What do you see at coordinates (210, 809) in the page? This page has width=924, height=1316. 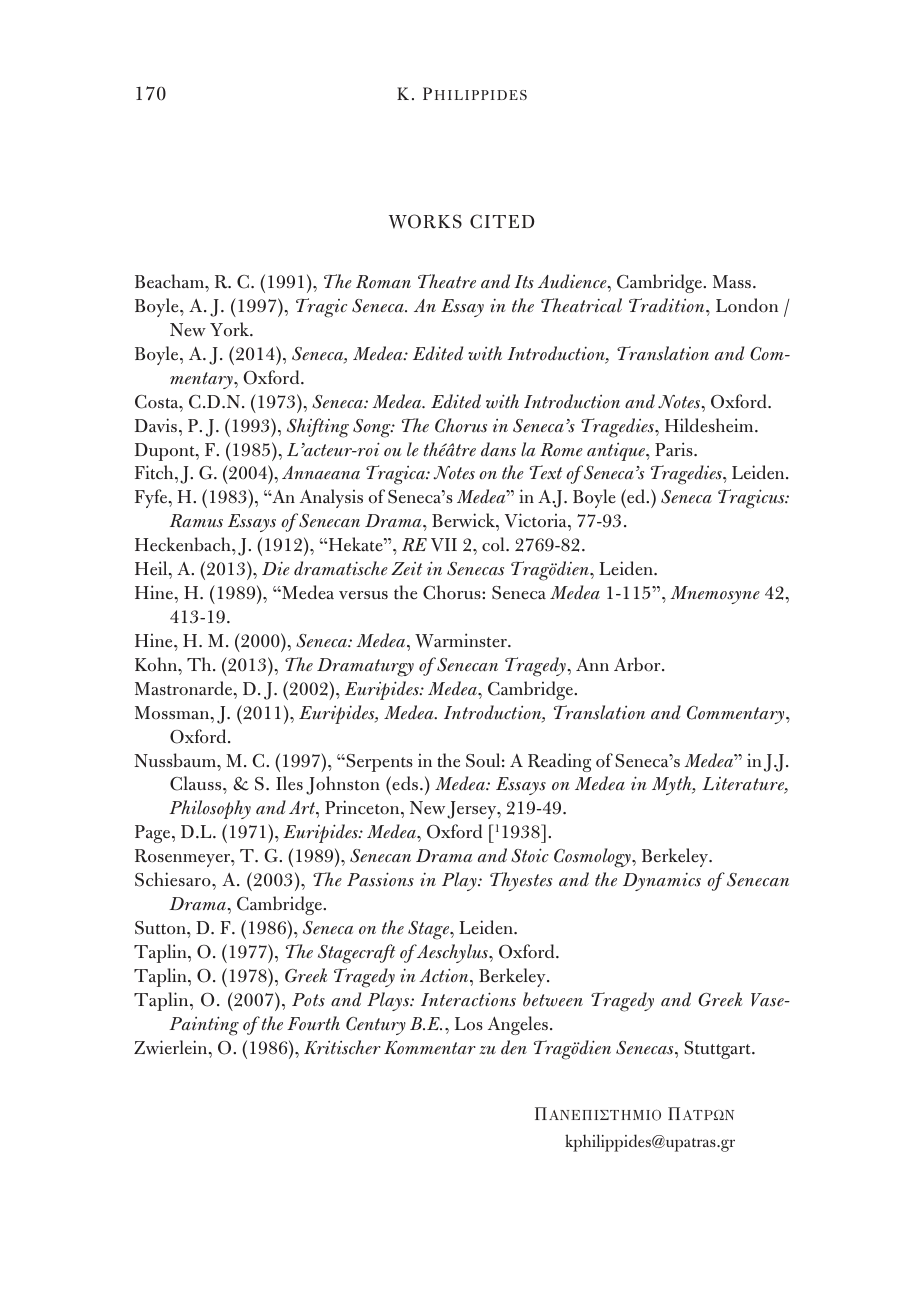 I see `Philosophy` at bounding box center [210, 809].
